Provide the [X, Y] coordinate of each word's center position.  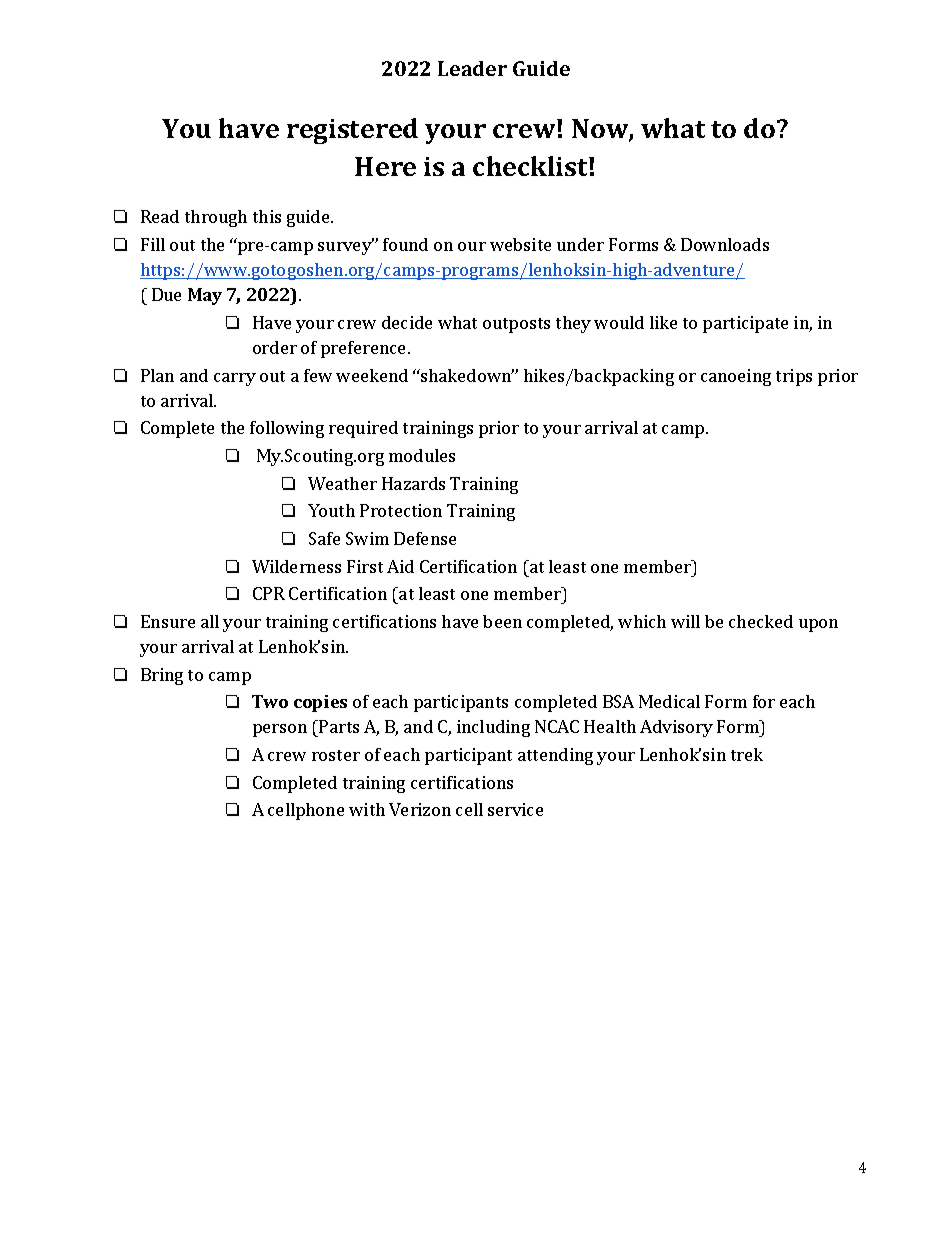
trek [747, 754]
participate [745, 324]
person [280, 730]
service [515, 809]
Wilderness [296, 566]
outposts [516, 325]
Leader [472, 68]
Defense [425, 538]
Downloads [725, 244]
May [205, 296]
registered [352, 131]
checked [761, 621]
